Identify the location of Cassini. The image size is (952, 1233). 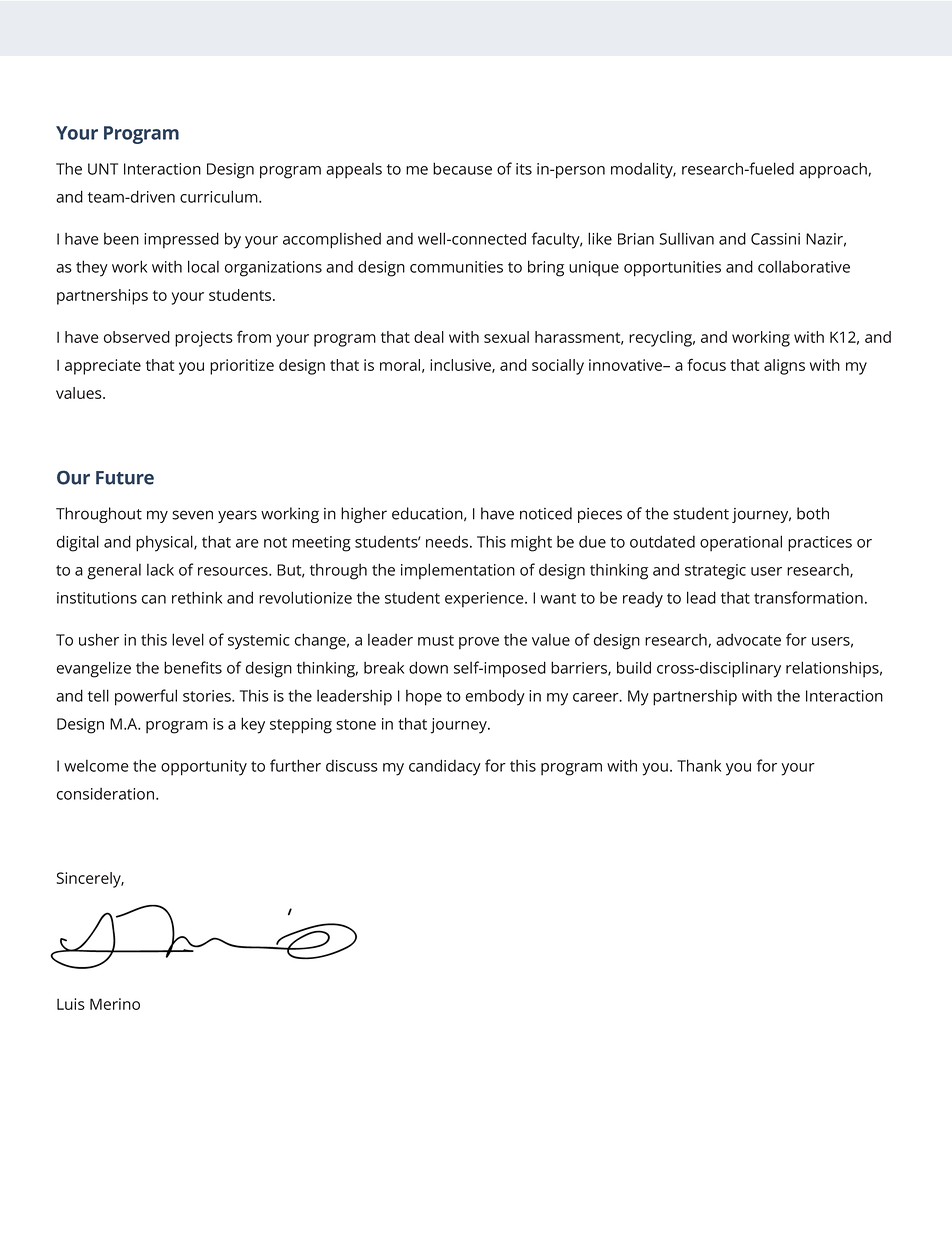
(775, 239).
